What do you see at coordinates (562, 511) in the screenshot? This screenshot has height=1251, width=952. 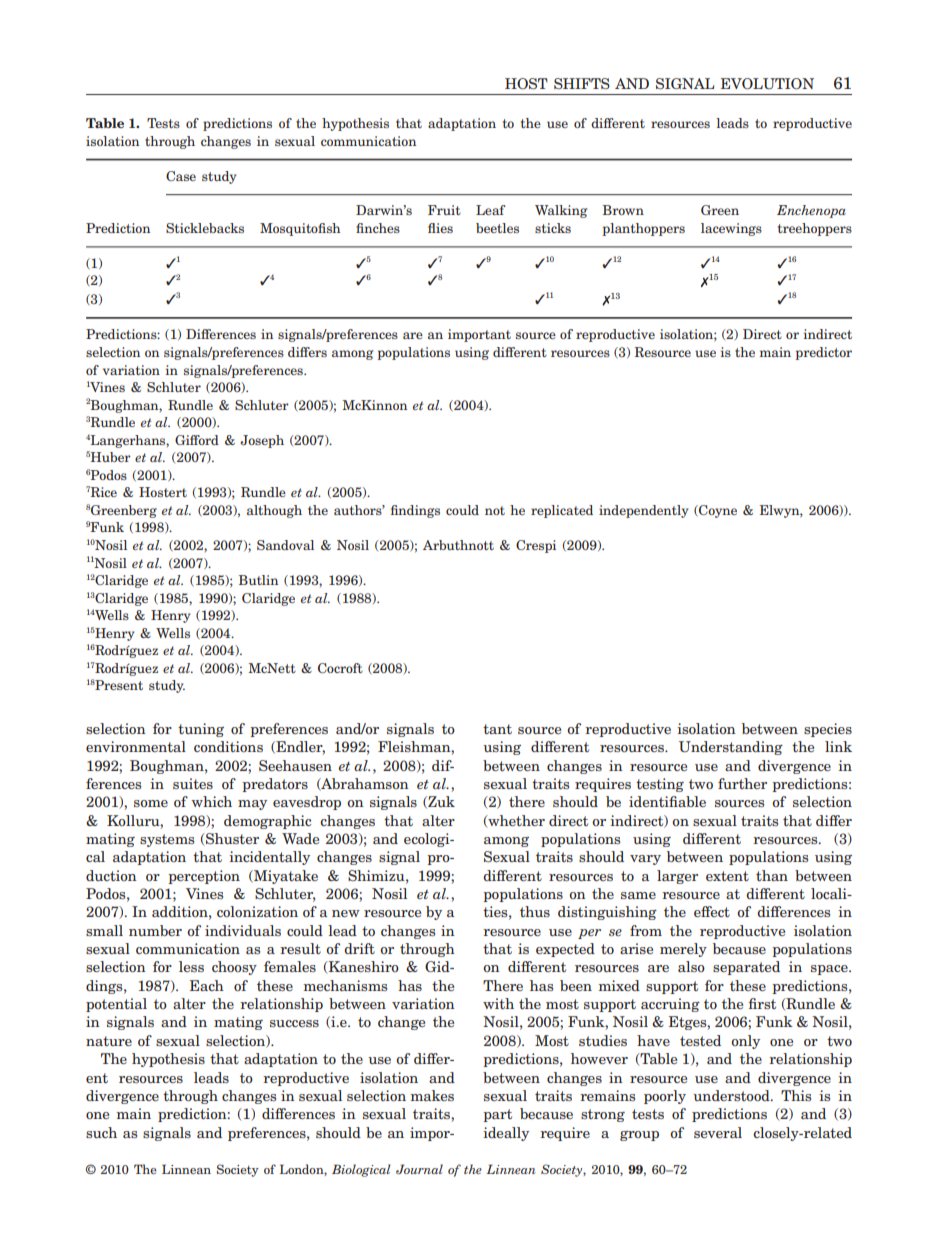 I see `replicated` at bounding box center [562, 511].
